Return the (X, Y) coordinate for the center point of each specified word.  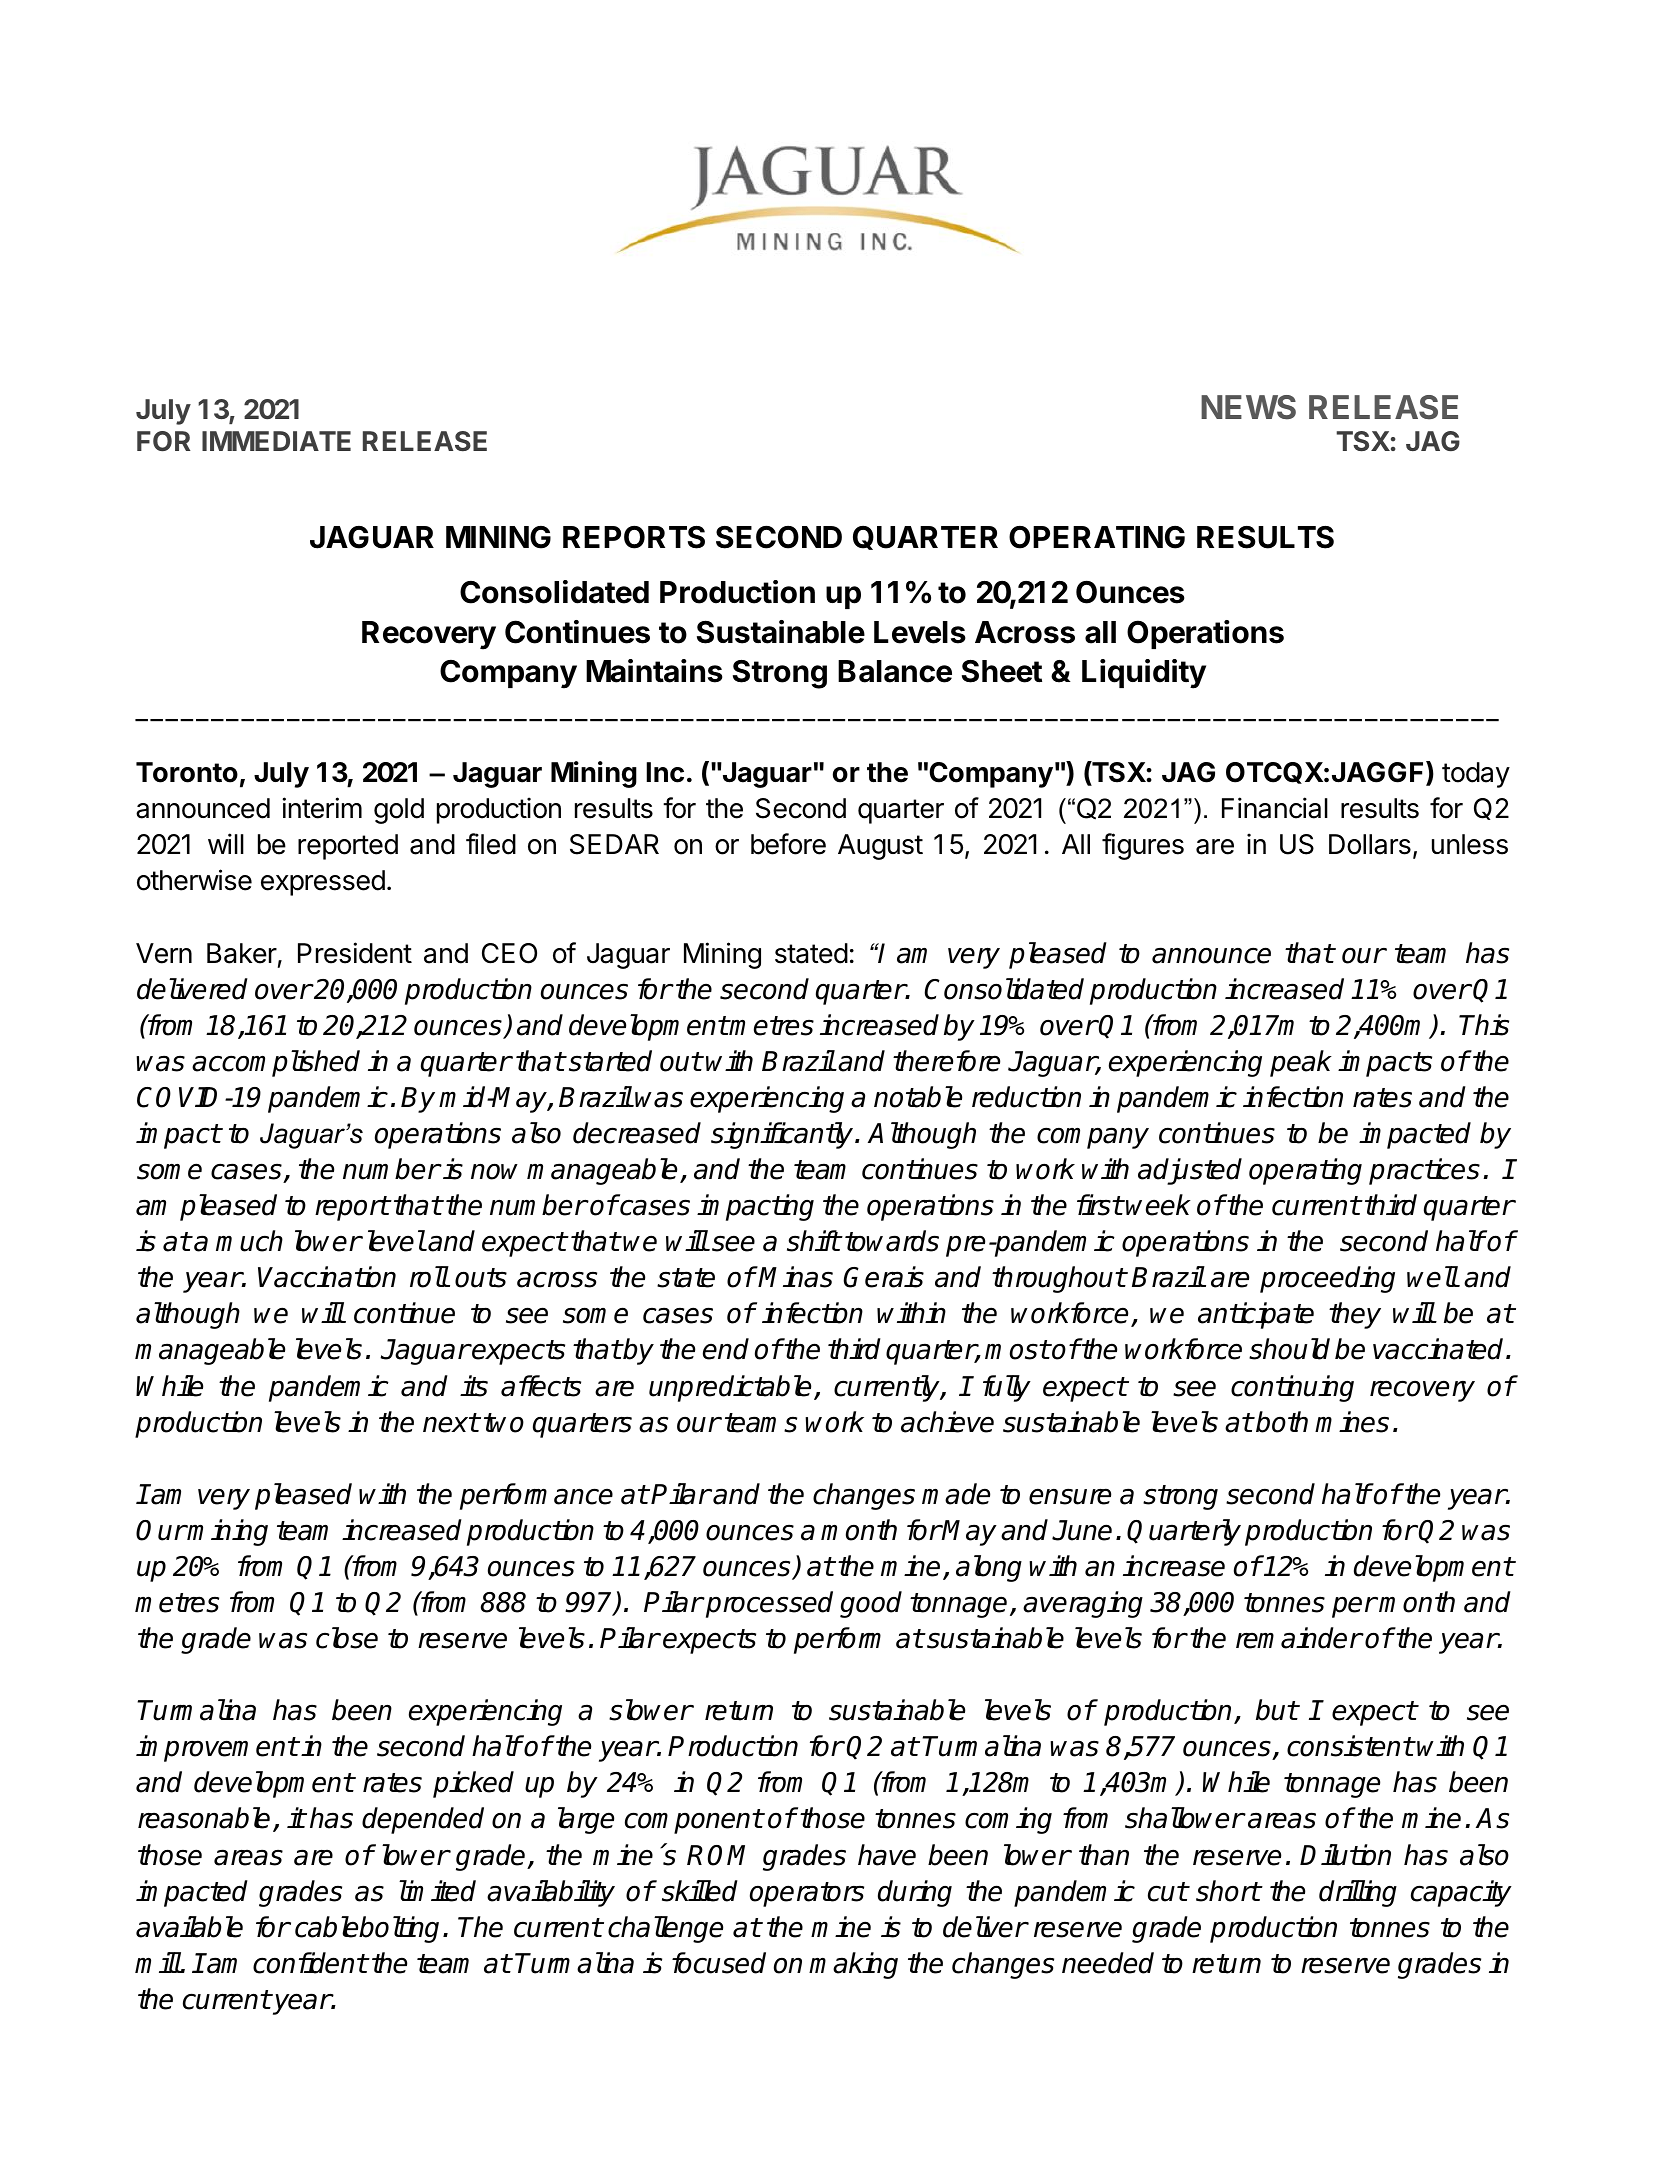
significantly (783, 1135)
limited (437, 1891)
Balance (895, 671)
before (788, 844)
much (249, 1241)
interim (322, 808)
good (871, 1604)
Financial (1275, 808)
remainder (1299, 1638)
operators (807, 1894)
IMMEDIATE (276, 441)
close (347, 1638)
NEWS (1248, 407)
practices (1424, 1171)
